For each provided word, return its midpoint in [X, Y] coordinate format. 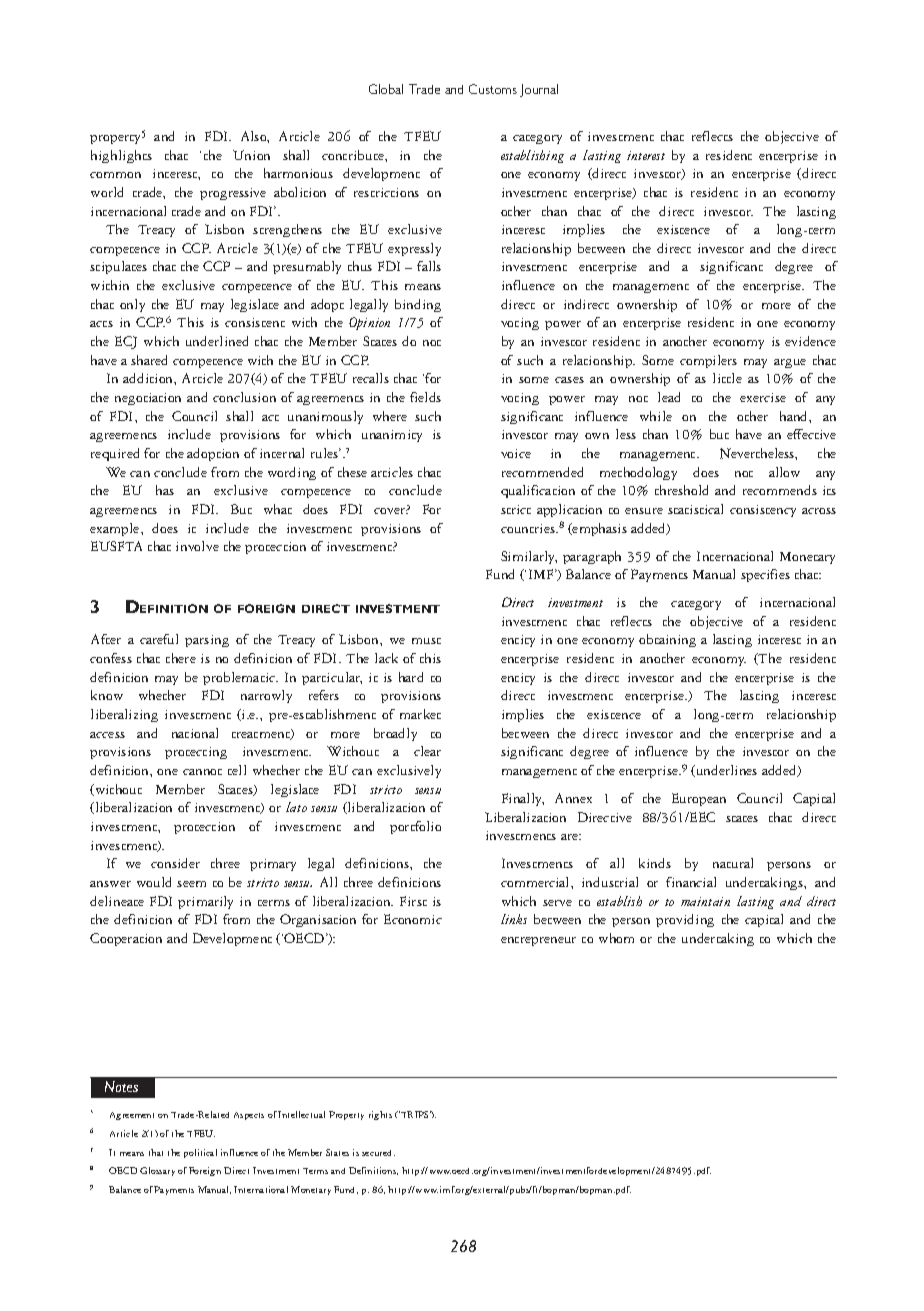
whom [616, 938]
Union [251, 155]
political [200, 1153]
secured [378, 1153]
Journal [539, 90]
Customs [493, 89]
